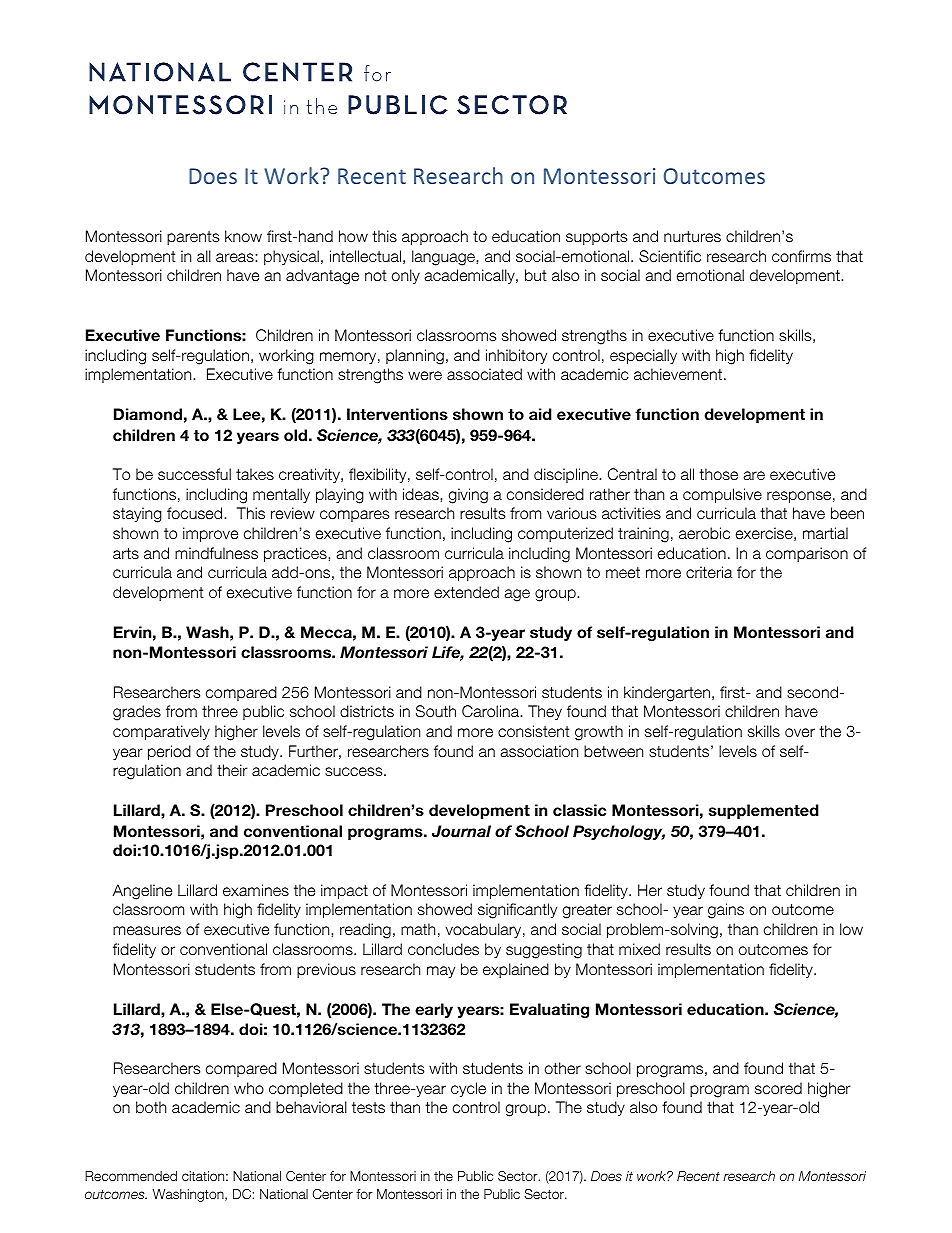  Describe the element at coordinates (151, 1107) in the document. I see `both` at that location.
